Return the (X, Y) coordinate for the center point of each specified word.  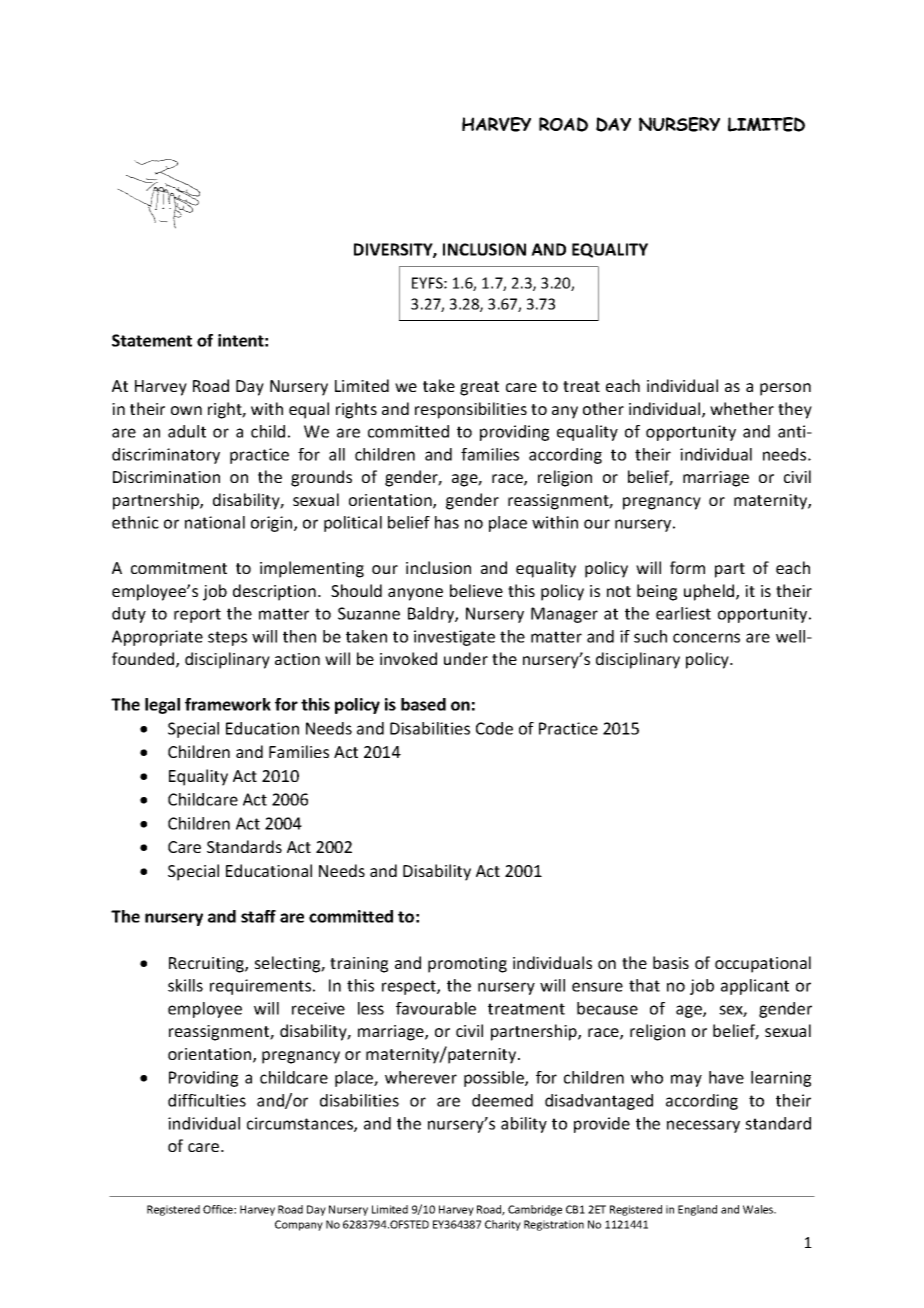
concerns (706, 638)
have (726, 1077)
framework (228, 704)
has (447, 522)
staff (258, 916)
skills (185, 985)
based (423, 704)
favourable (436, 1008)
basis (671, 962)
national (215, 522)
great (479, 388)
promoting (467, 965)
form (687, 567)
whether (742, 408)
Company (299, 1225)
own (186, 410)
